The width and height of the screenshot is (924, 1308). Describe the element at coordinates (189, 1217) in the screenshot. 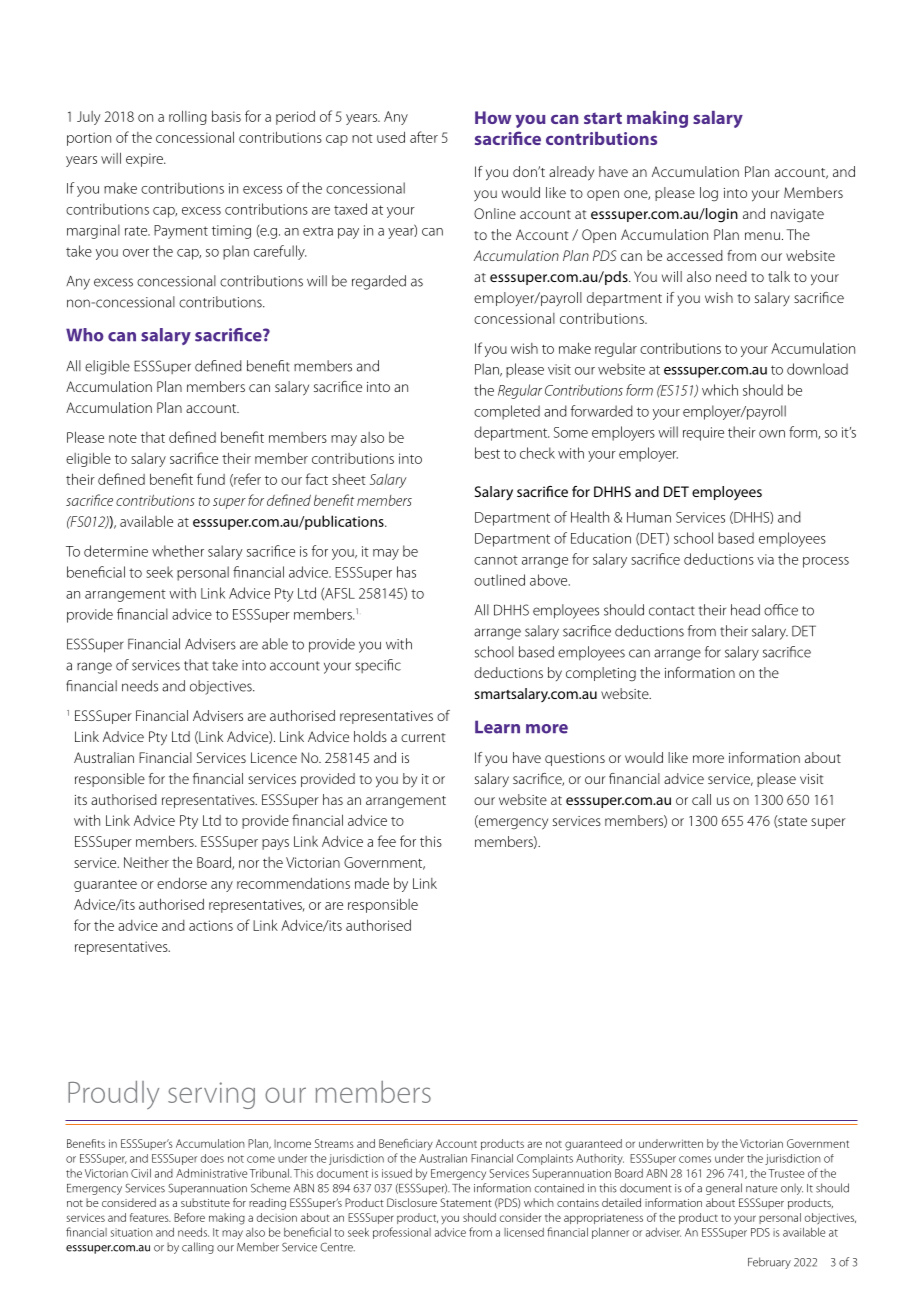

I see `Before` at that location.
